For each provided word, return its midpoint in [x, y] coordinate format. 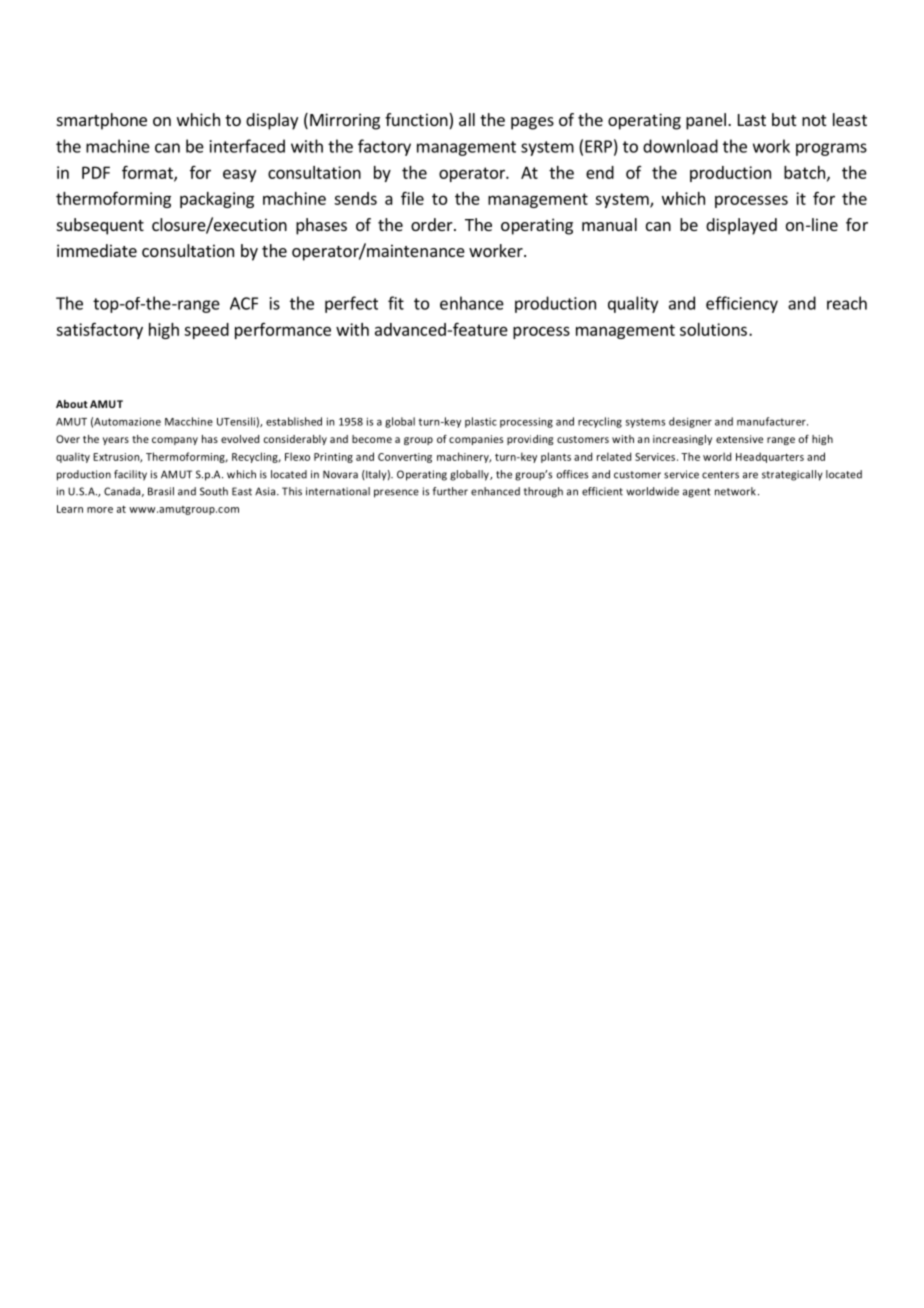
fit [396, 303]
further [450, 491]
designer [690, 422]
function [417, 121]
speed [206, 331]
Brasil [161, 491]
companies [476, 440]
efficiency [742, 304]
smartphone [102, 121]
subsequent [100, 226]
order [433, 224]
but [784, 119]
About [72, 404]
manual [609, 224]
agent [697, 493]
